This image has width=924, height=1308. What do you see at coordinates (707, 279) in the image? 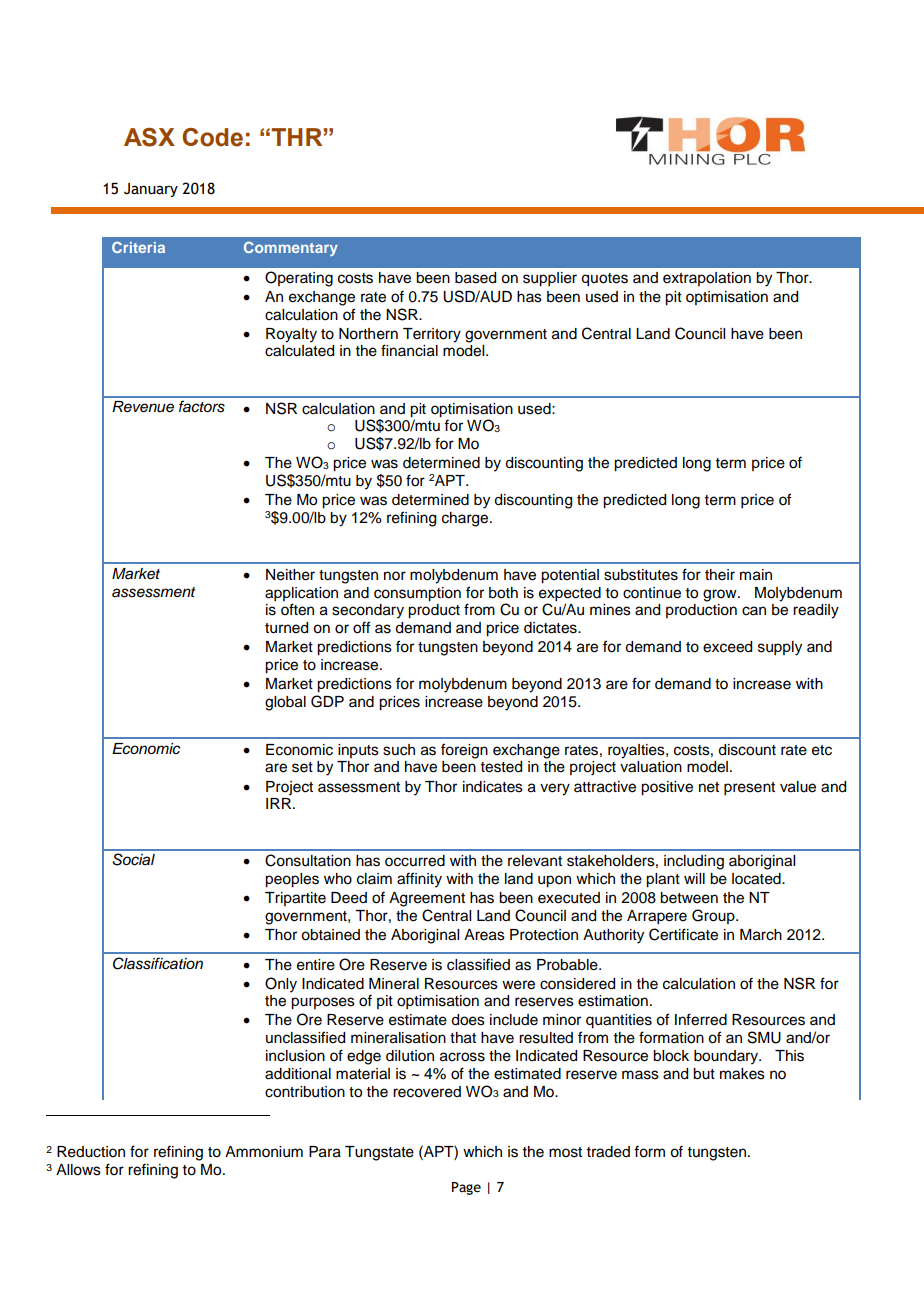
I see `extrapolation` at bounding box center [707, 279].
